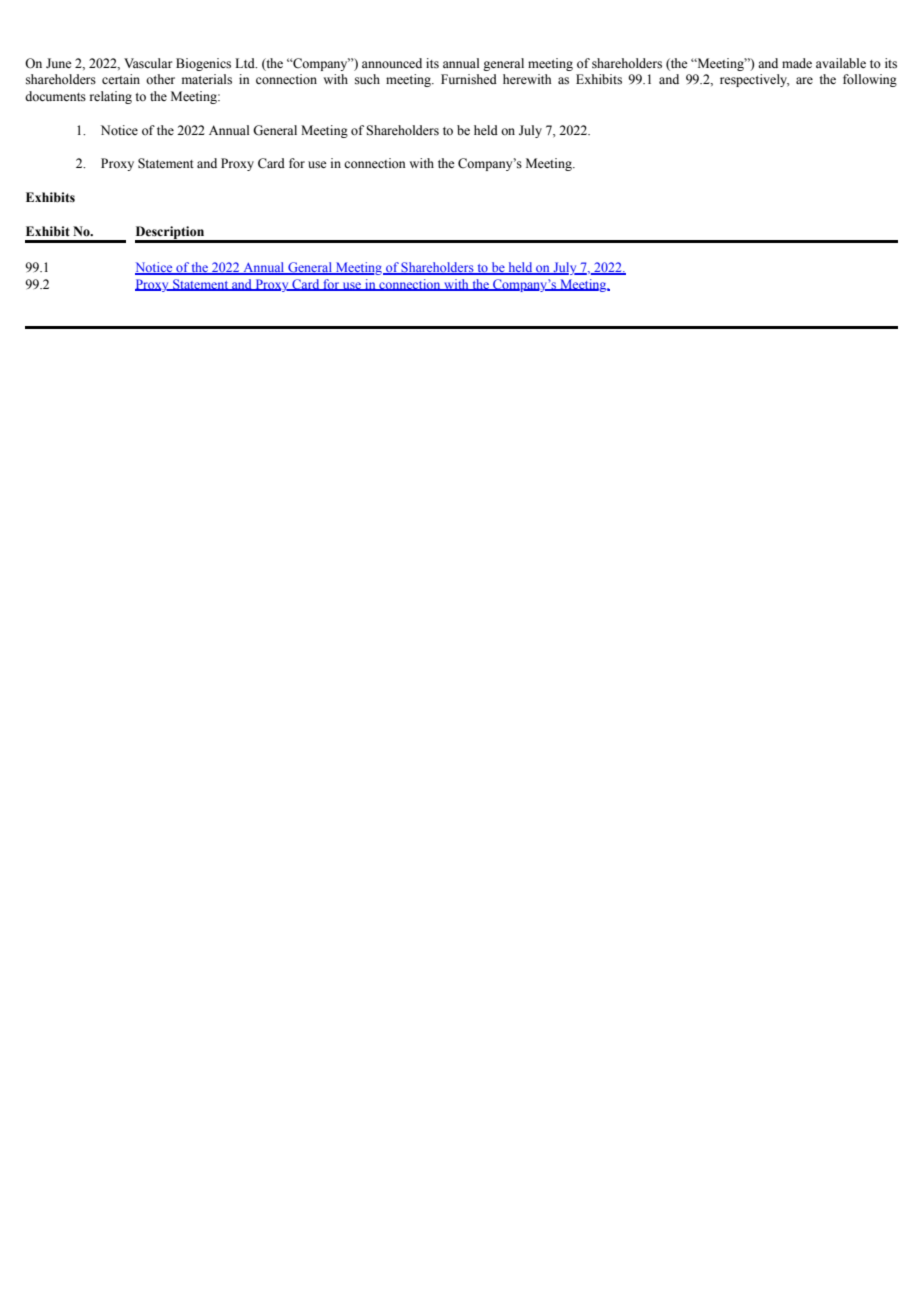 The height and width of the screenshot is (1308, 924). I want to click on announced, so click(392, 63).
